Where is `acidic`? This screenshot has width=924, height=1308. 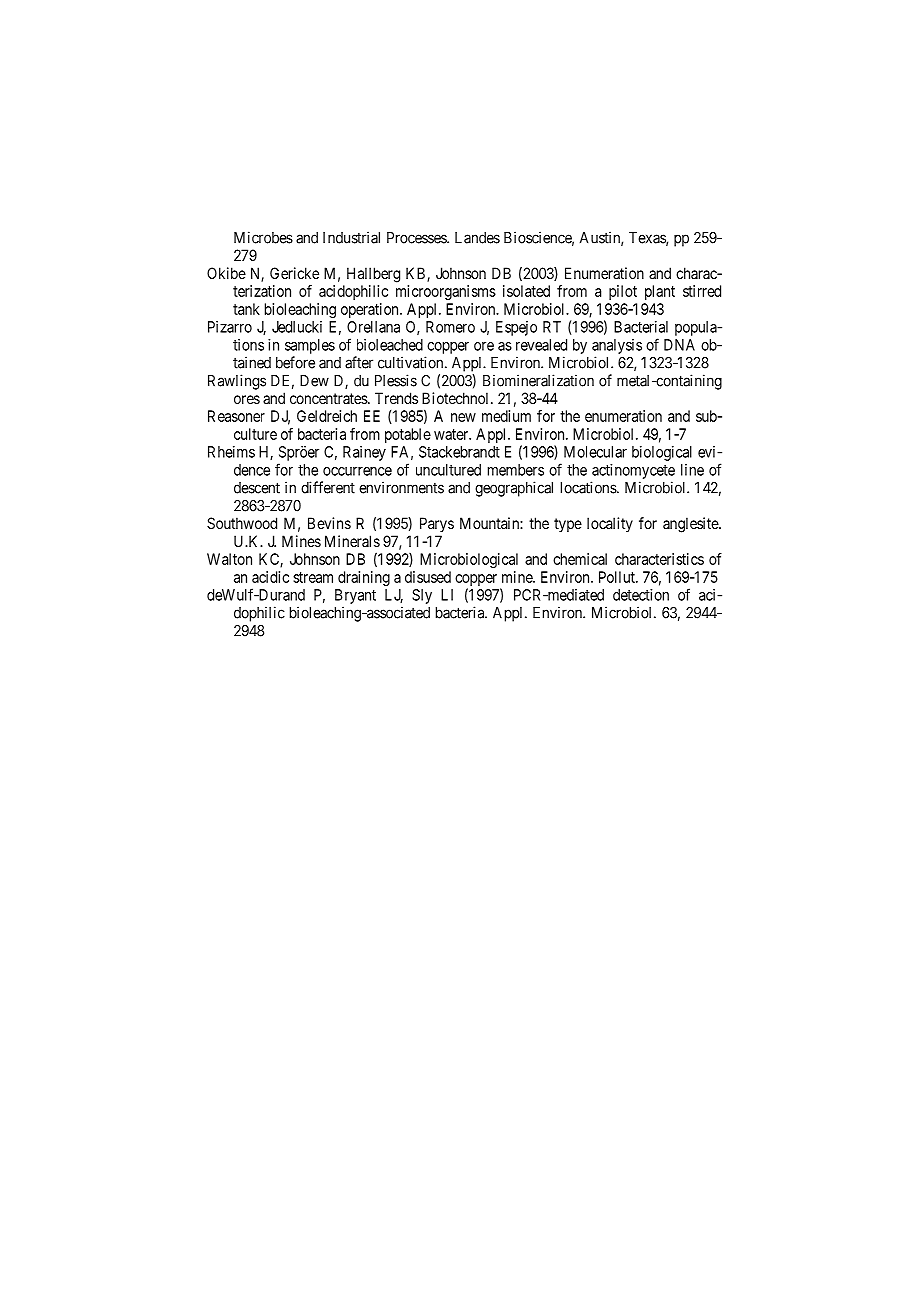 acidic is located at coordinates (270, 577).
